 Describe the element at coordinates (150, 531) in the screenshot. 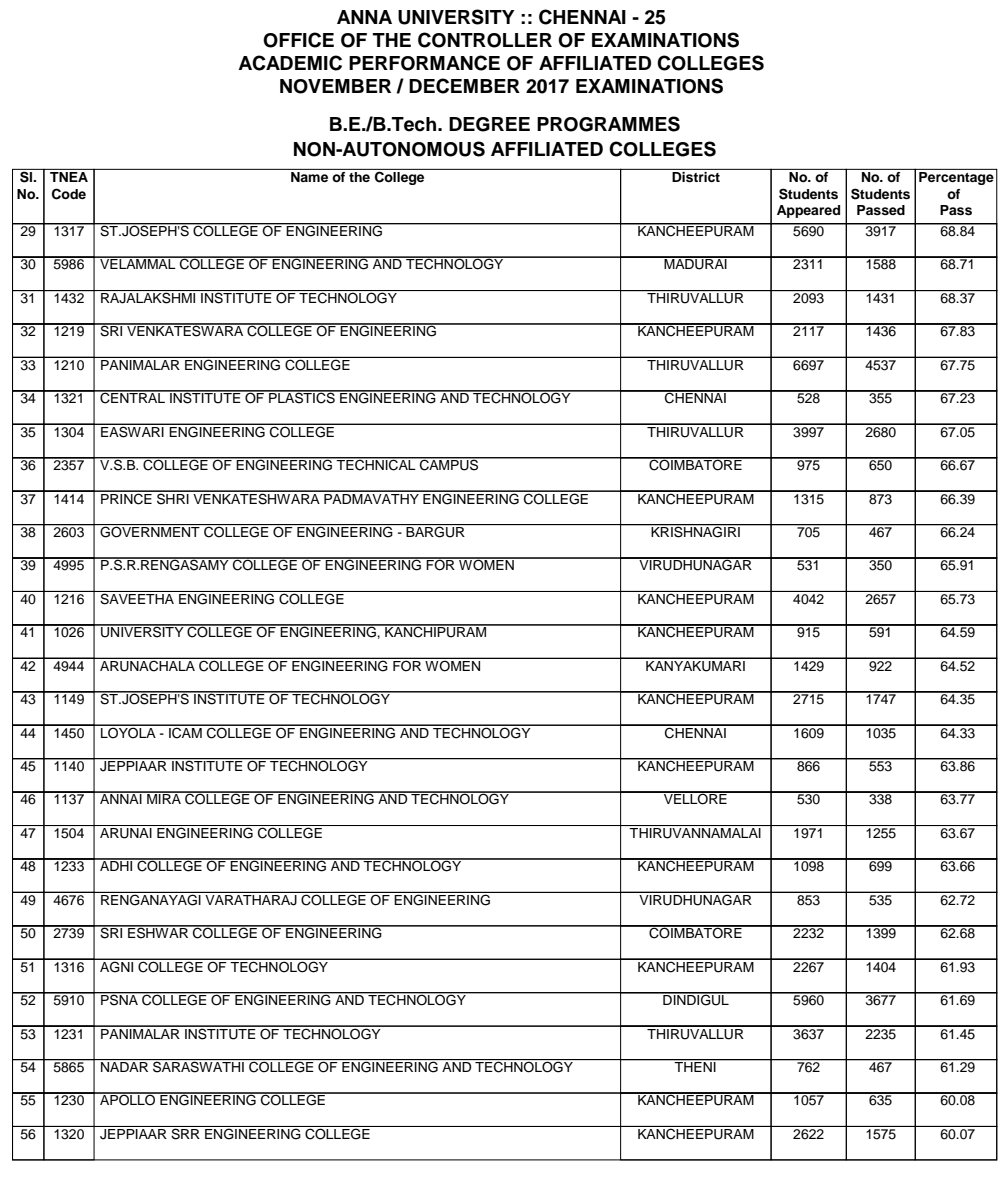

I see `GOVERNMENT` at that location.
